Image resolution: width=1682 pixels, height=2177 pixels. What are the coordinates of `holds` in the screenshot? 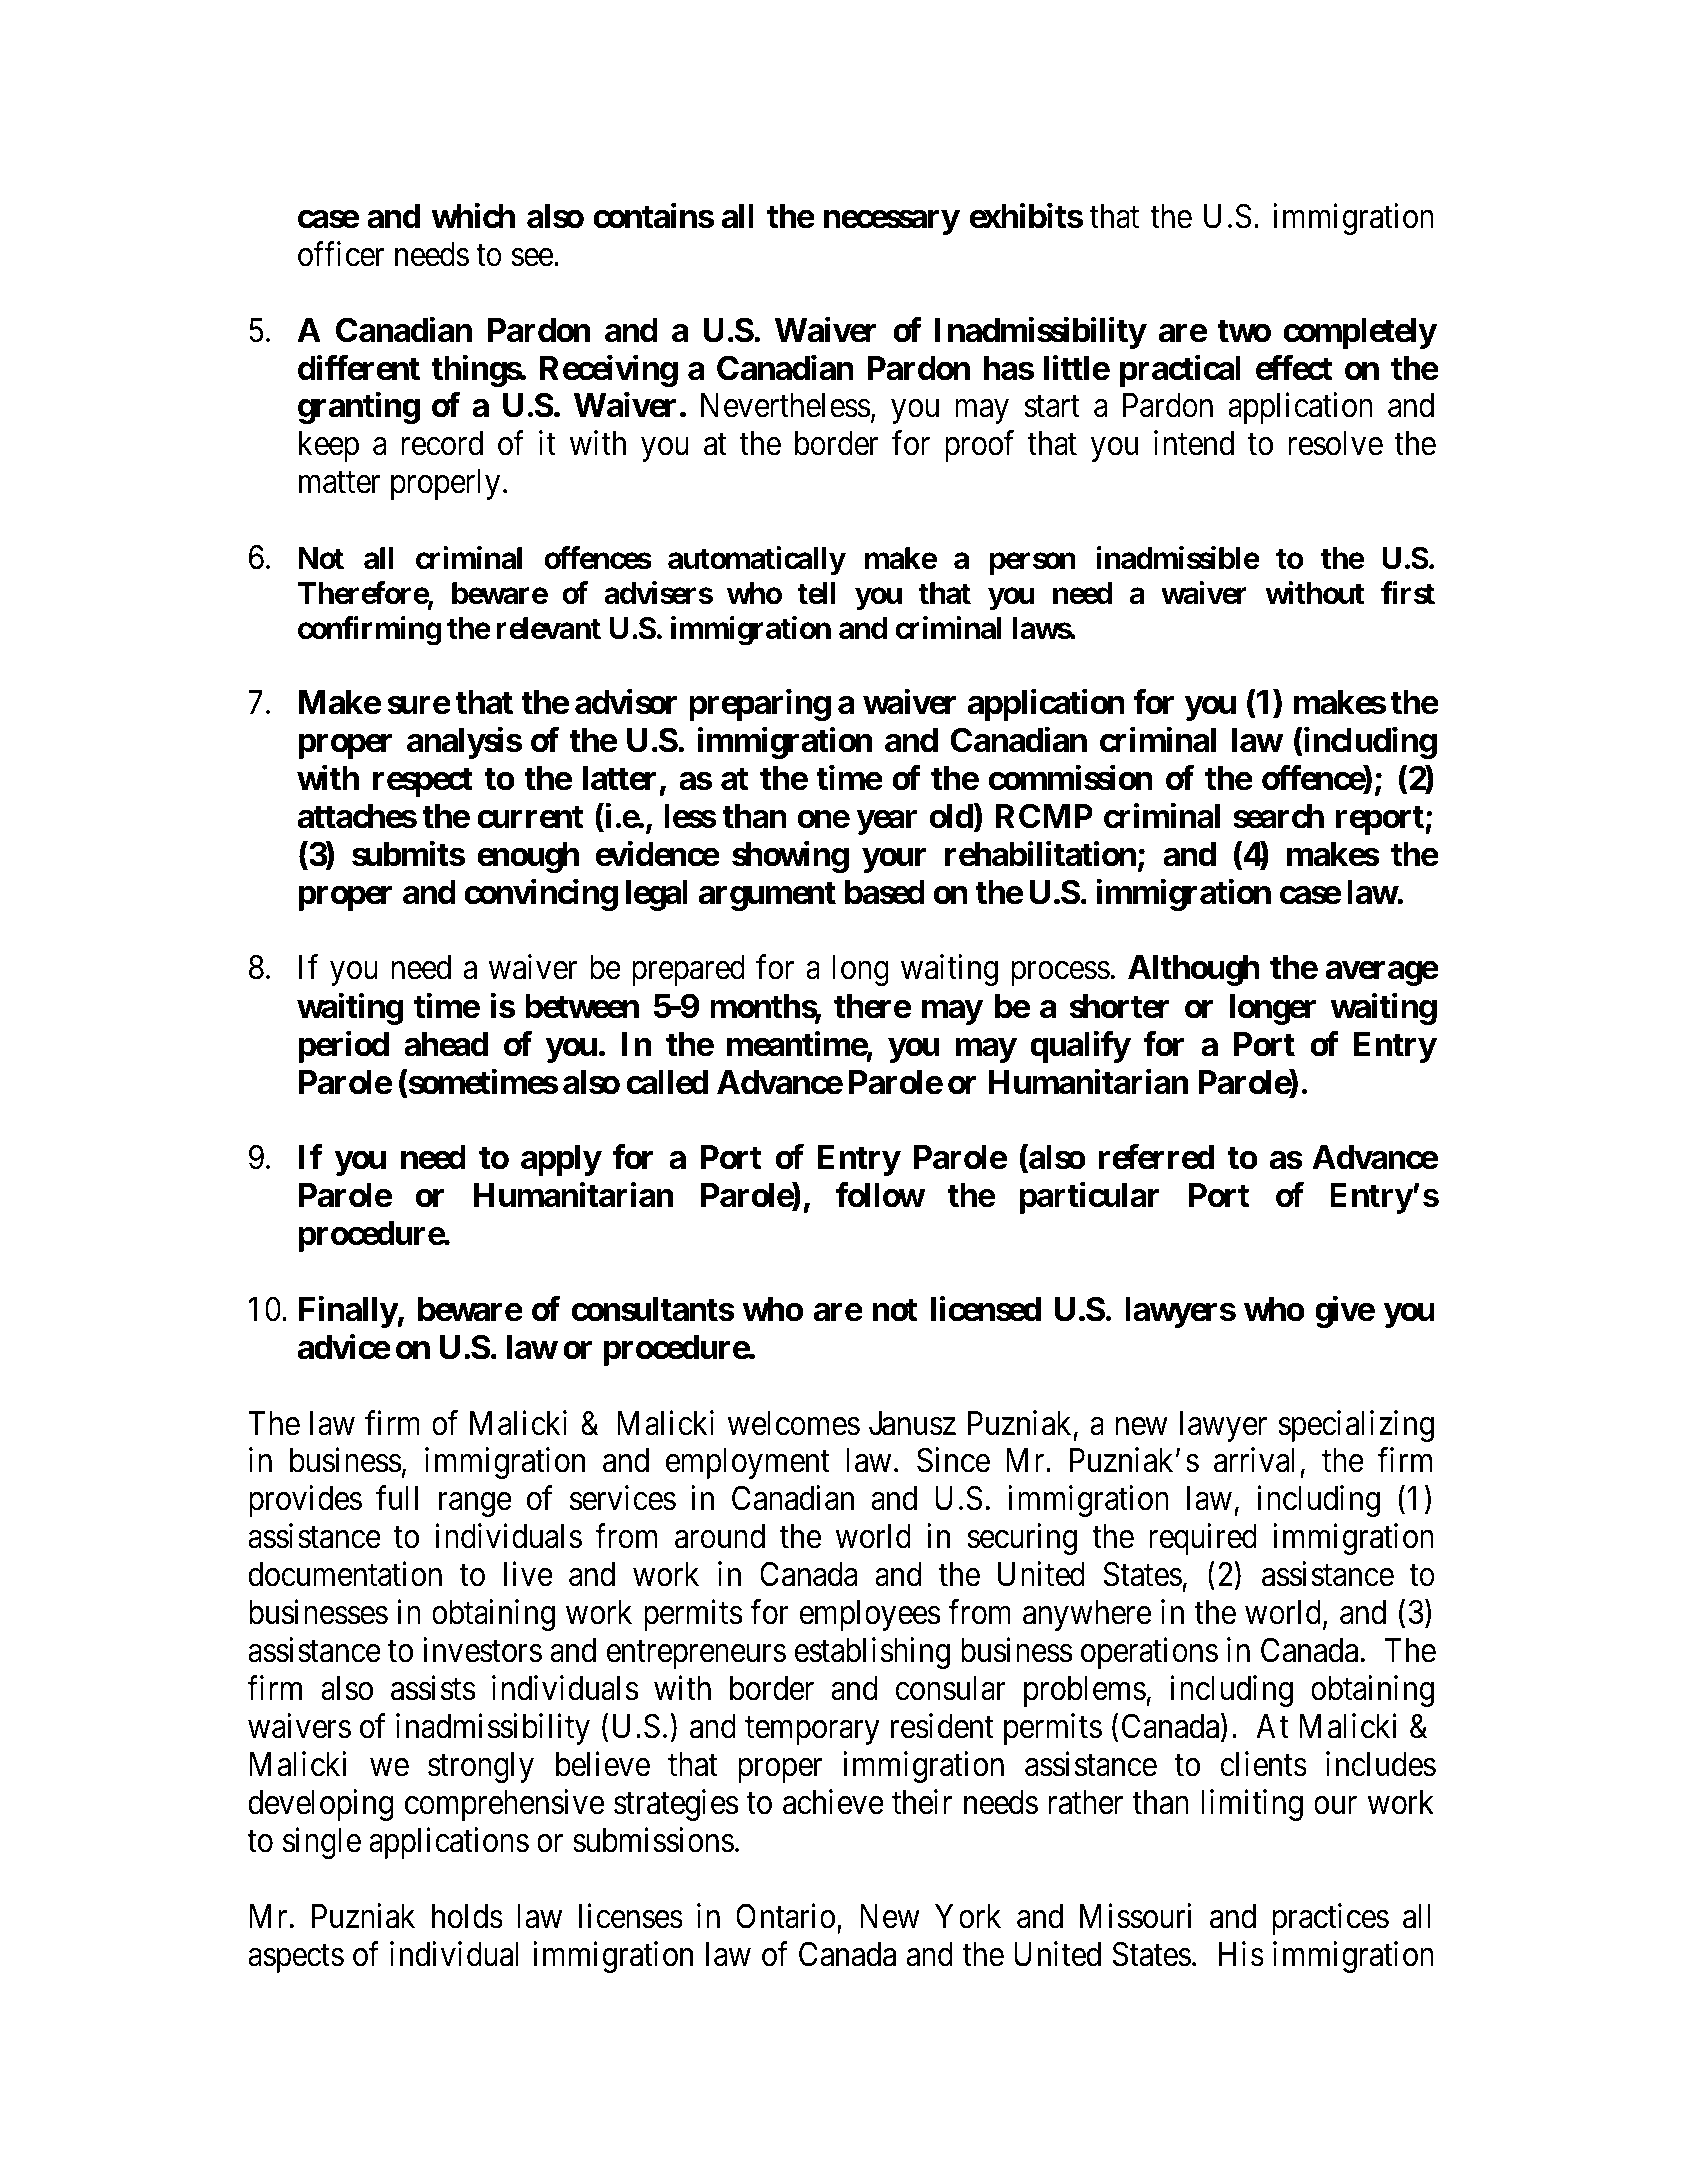 It's located at (467, 1916).
